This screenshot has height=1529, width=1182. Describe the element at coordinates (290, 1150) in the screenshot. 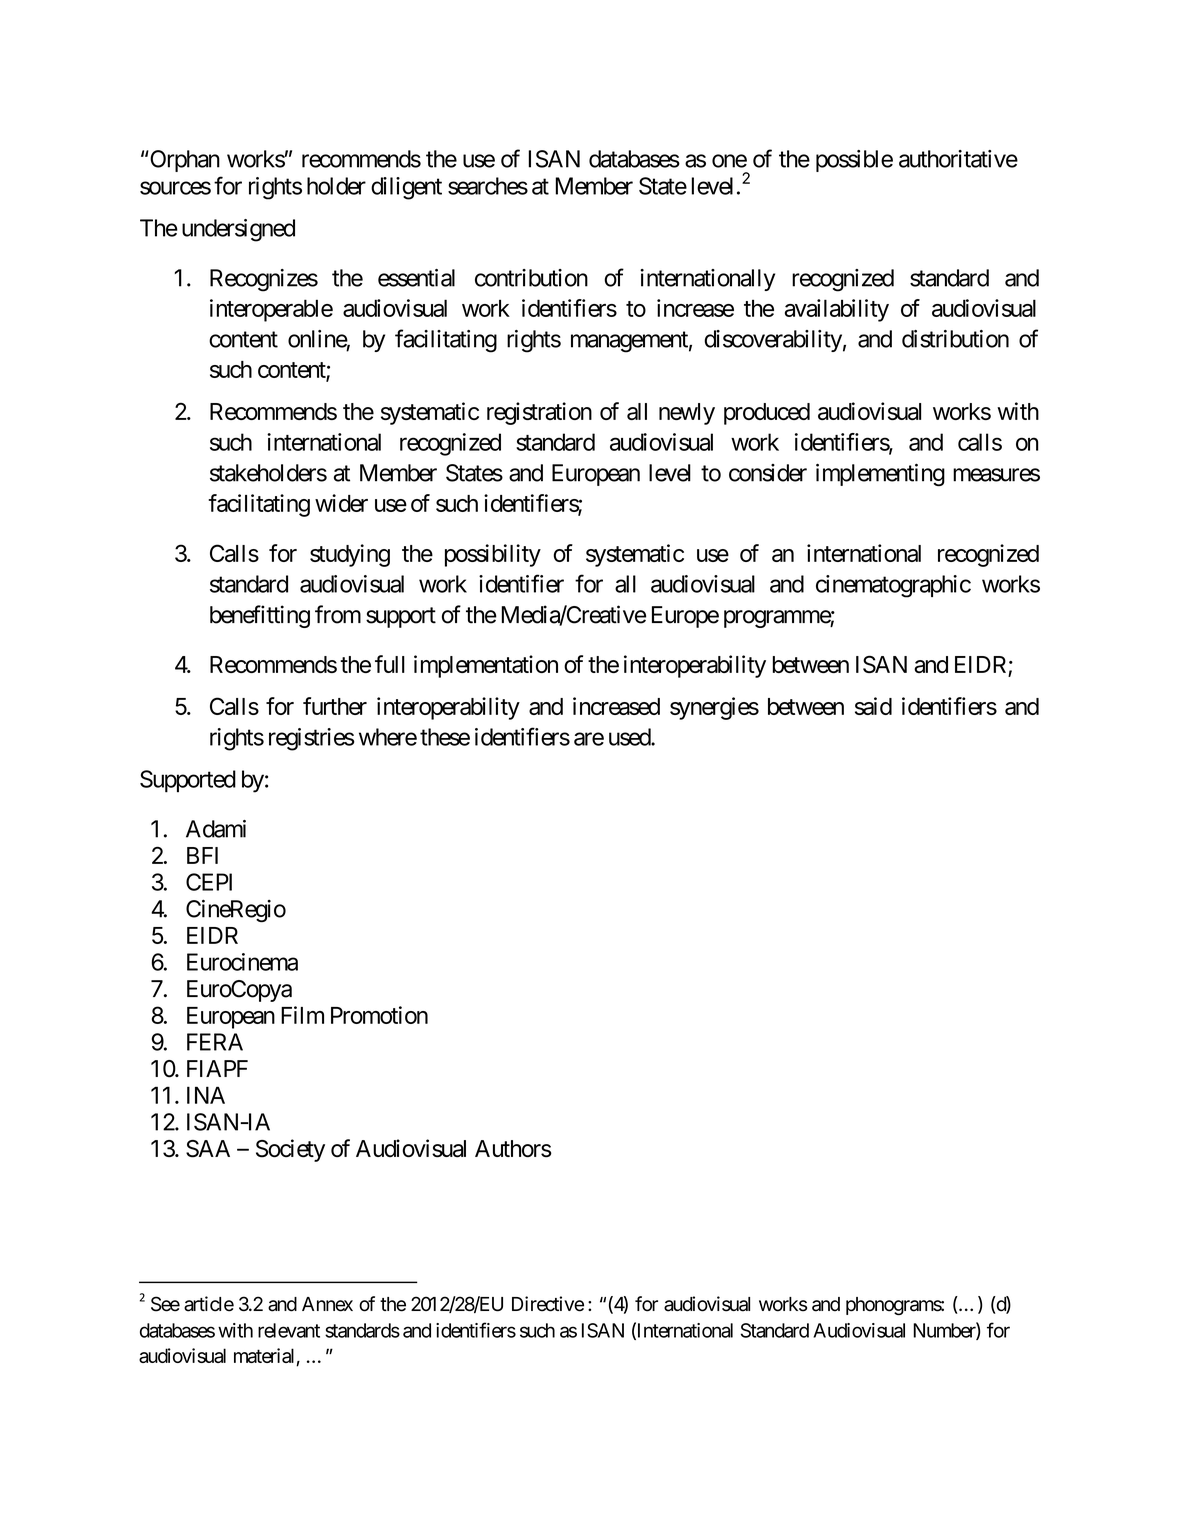

I see `Society` at that location.
